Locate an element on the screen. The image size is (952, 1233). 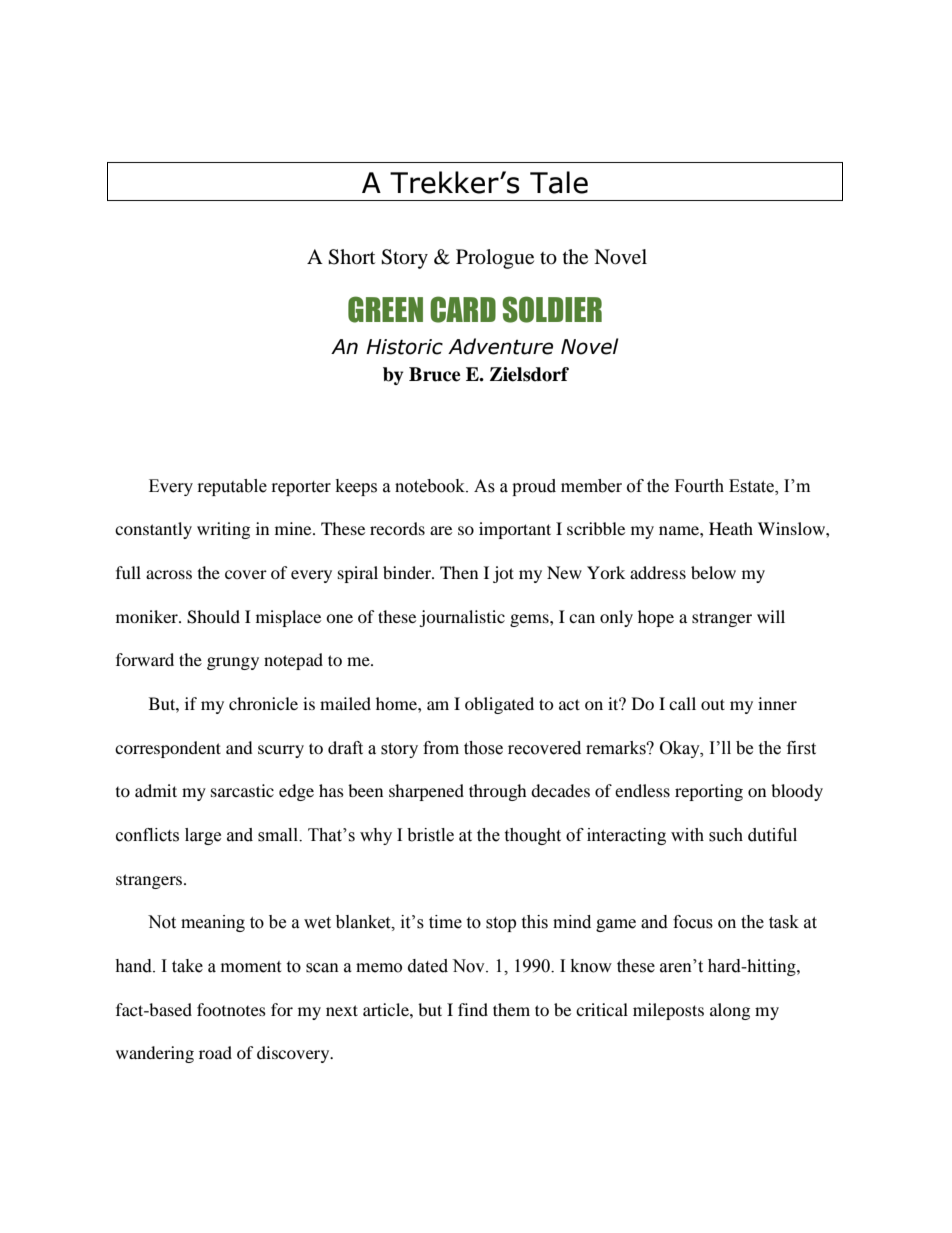
proud is located at coordinates (534, 487).
